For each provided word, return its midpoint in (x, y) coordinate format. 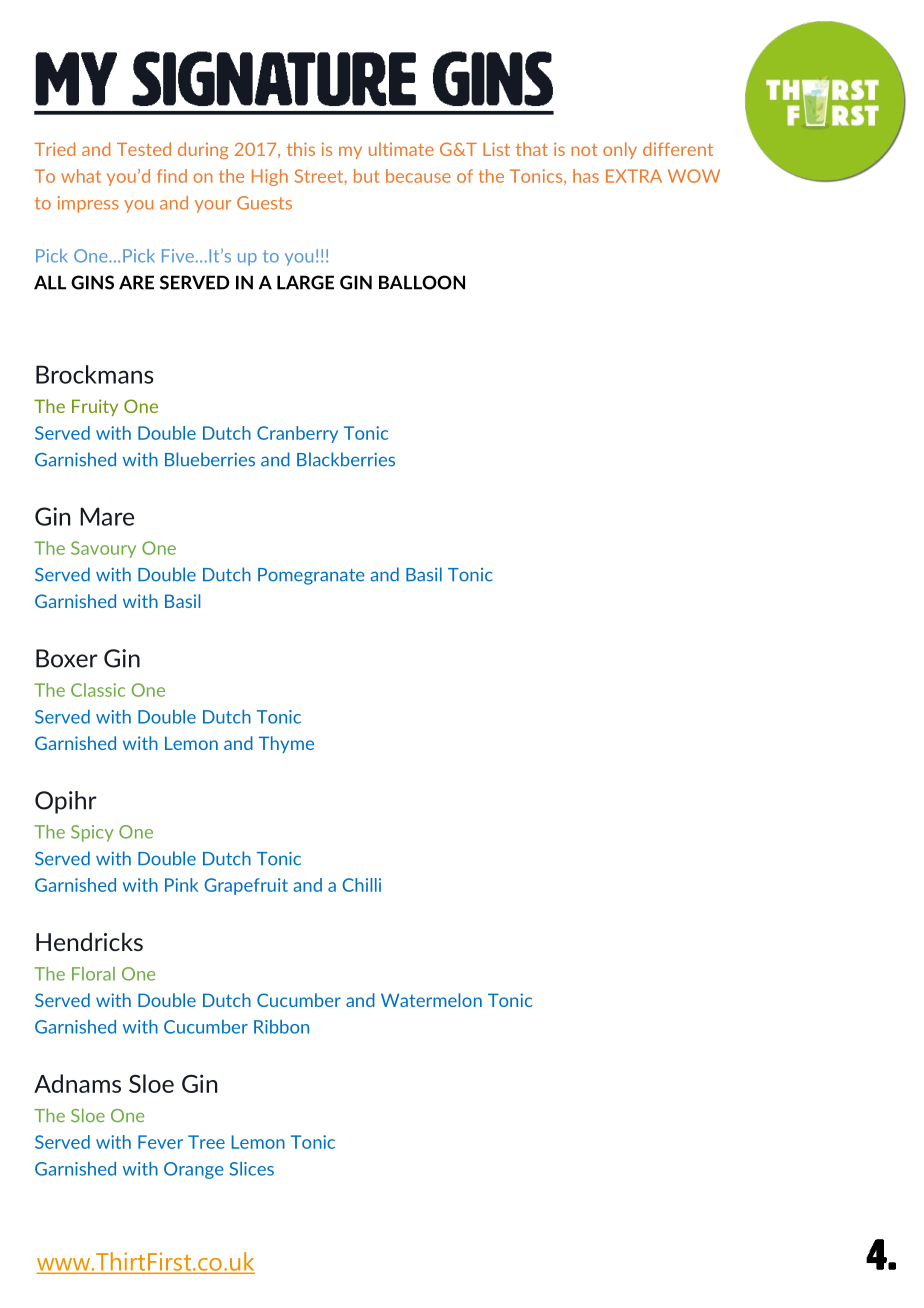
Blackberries (346, 459)
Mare (107, 516)
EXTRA (634, 176)
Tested (144, 149)
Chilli (361, 885)
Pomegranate (311, 576)
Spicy (92, 833)
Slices (251, 1169)
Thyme (286, 744)
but (366, 176)
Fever (160, 1142)
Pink (181, 885)
